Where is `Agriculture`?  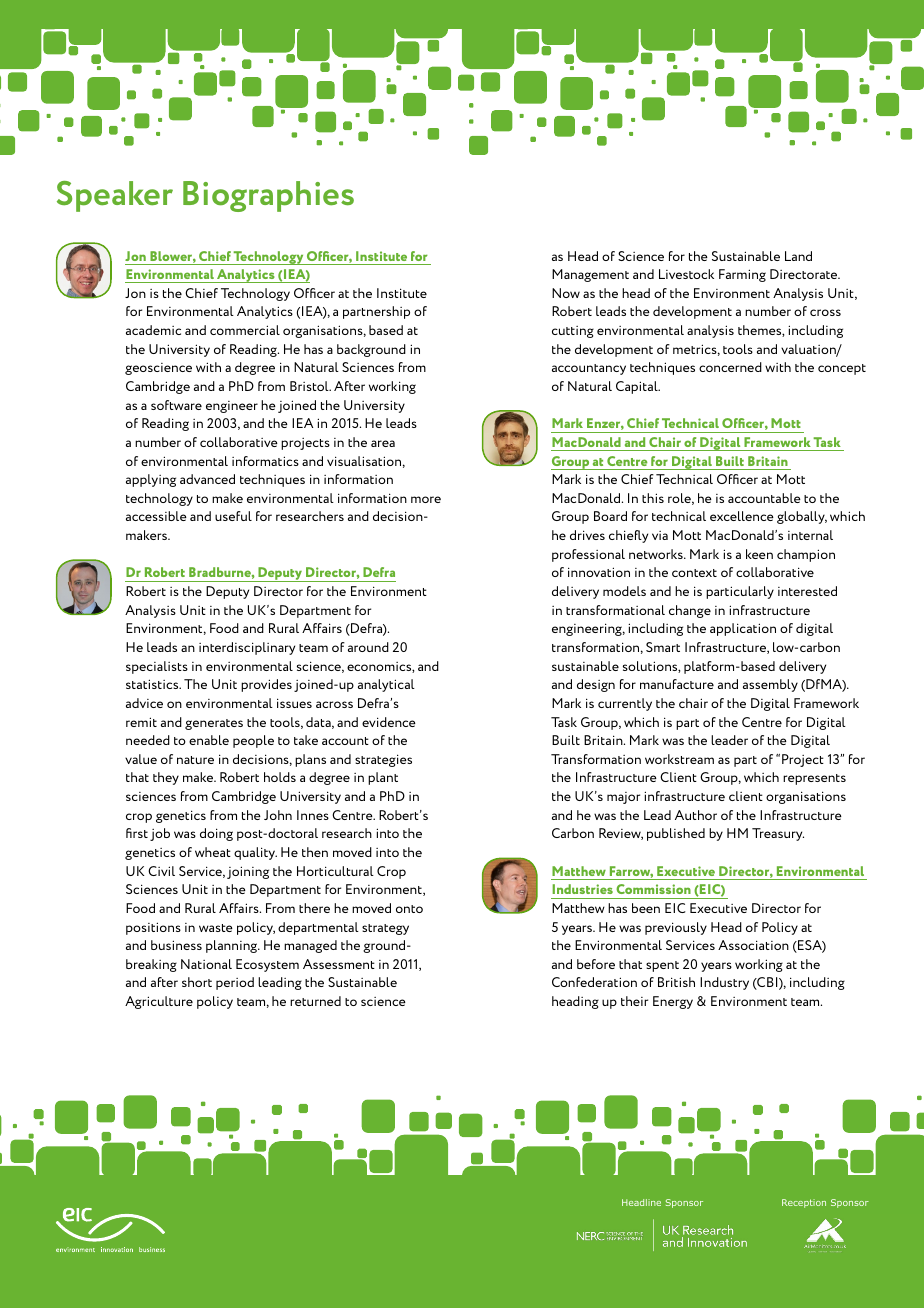
Agriculture is located at coordinates (159, 1002).
